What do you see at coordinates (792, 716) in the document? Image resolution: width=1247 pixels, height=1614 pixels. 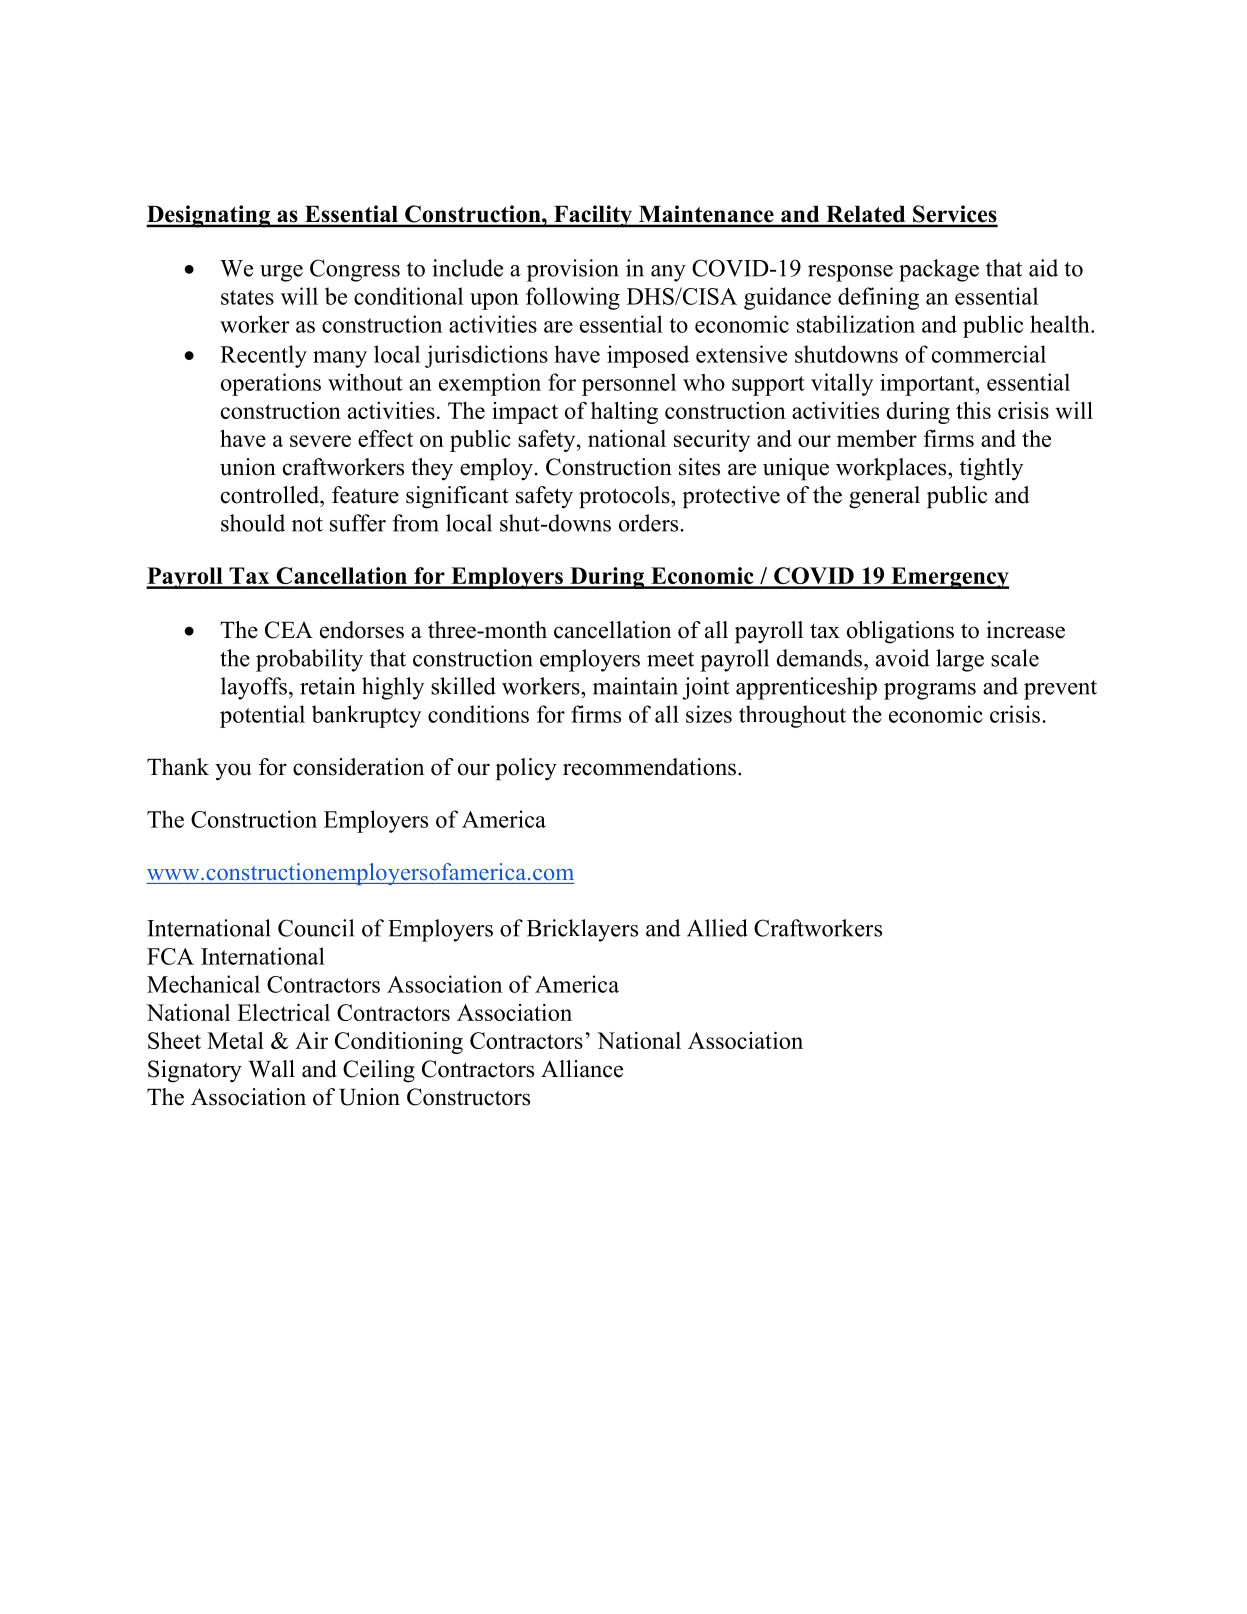 I see `throughout` at bounding box center [792, 716].
